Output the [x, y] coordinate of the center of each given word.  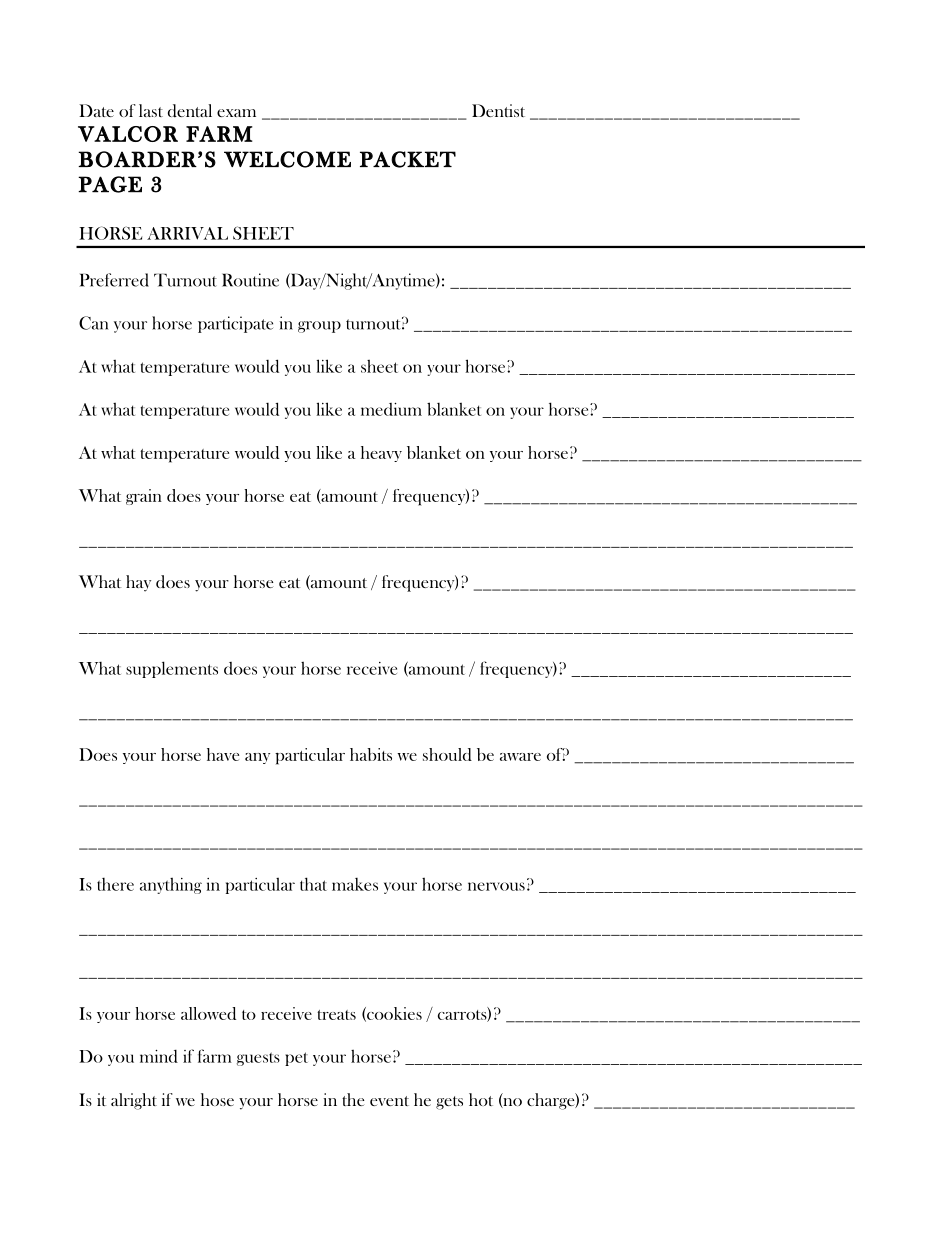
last [151, 110]
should [447, 754]
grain [144, 497]
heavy [381, 454]
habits [371, 754]
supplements [172, 669]
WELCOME [287, 159]
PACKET [408, 159]
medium [391, 409]
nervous [496, 886]
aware [520, 757]
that [313, 884]
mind [159, 1056]
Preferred [114, 280]
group [319, 327]
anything [171, 886]
